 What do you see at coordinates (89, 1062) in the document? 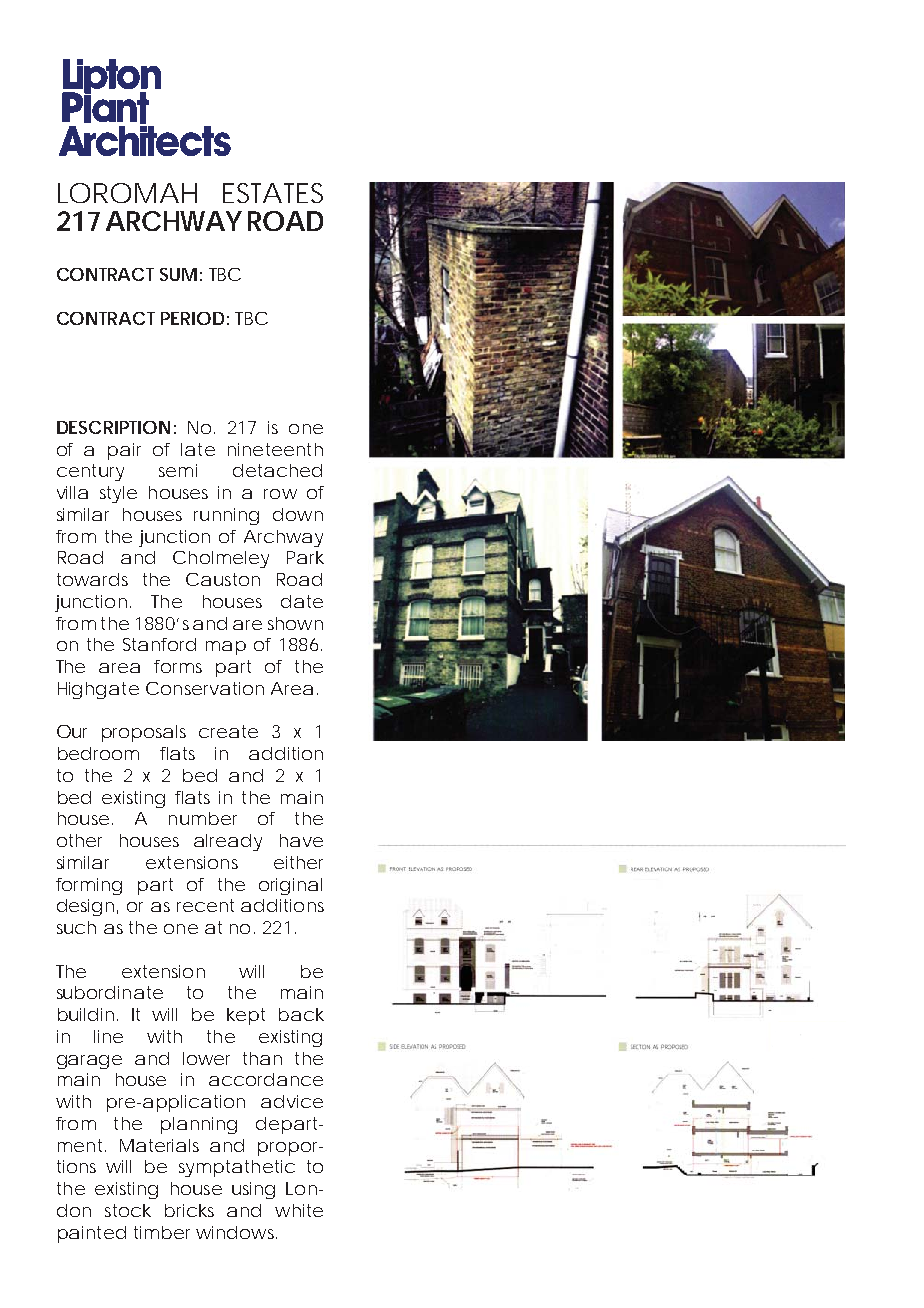
I see `garage` at bounding box center [89, 1062].
